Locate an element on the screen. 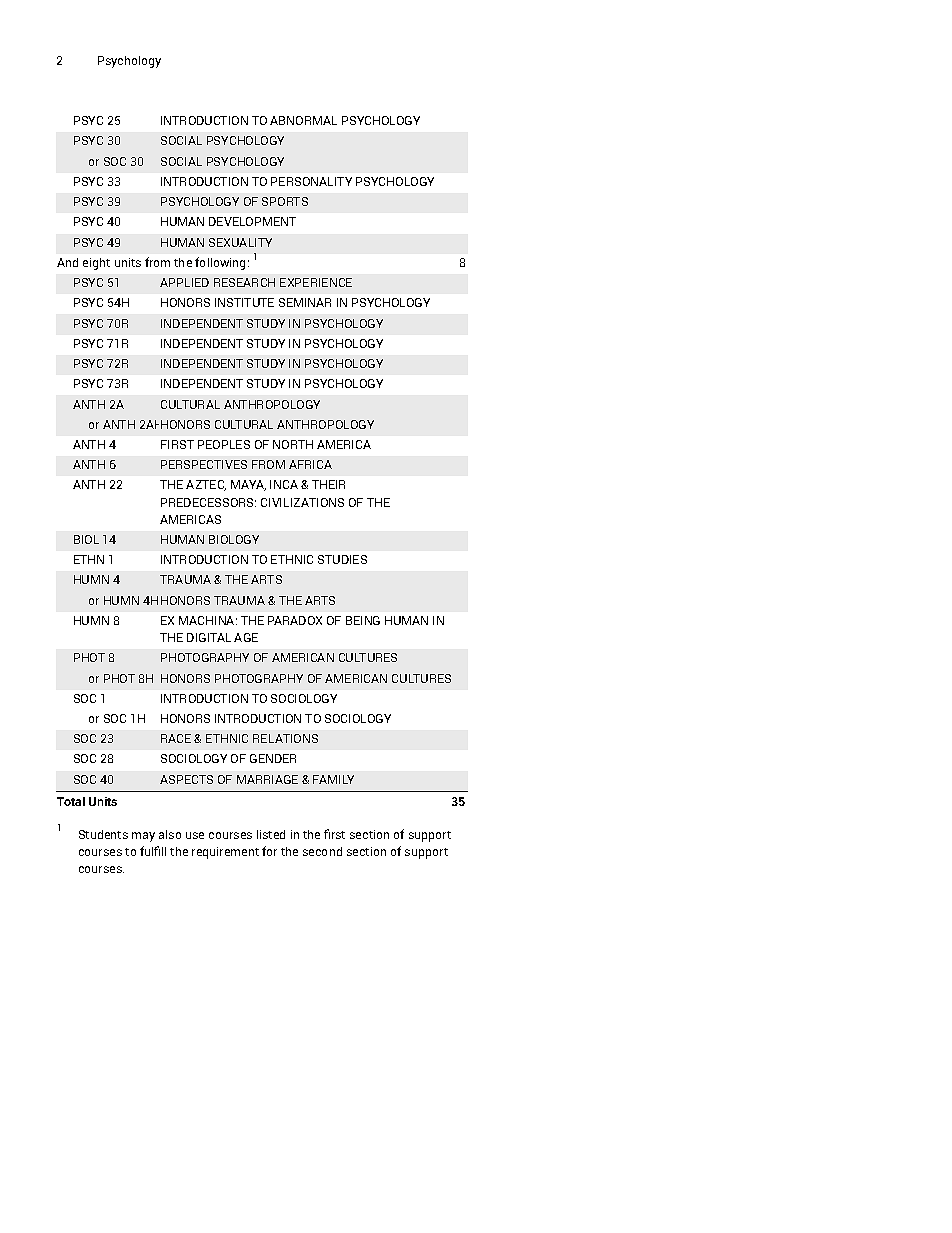  ABNORMAL is located at coordinates (303, 120).
